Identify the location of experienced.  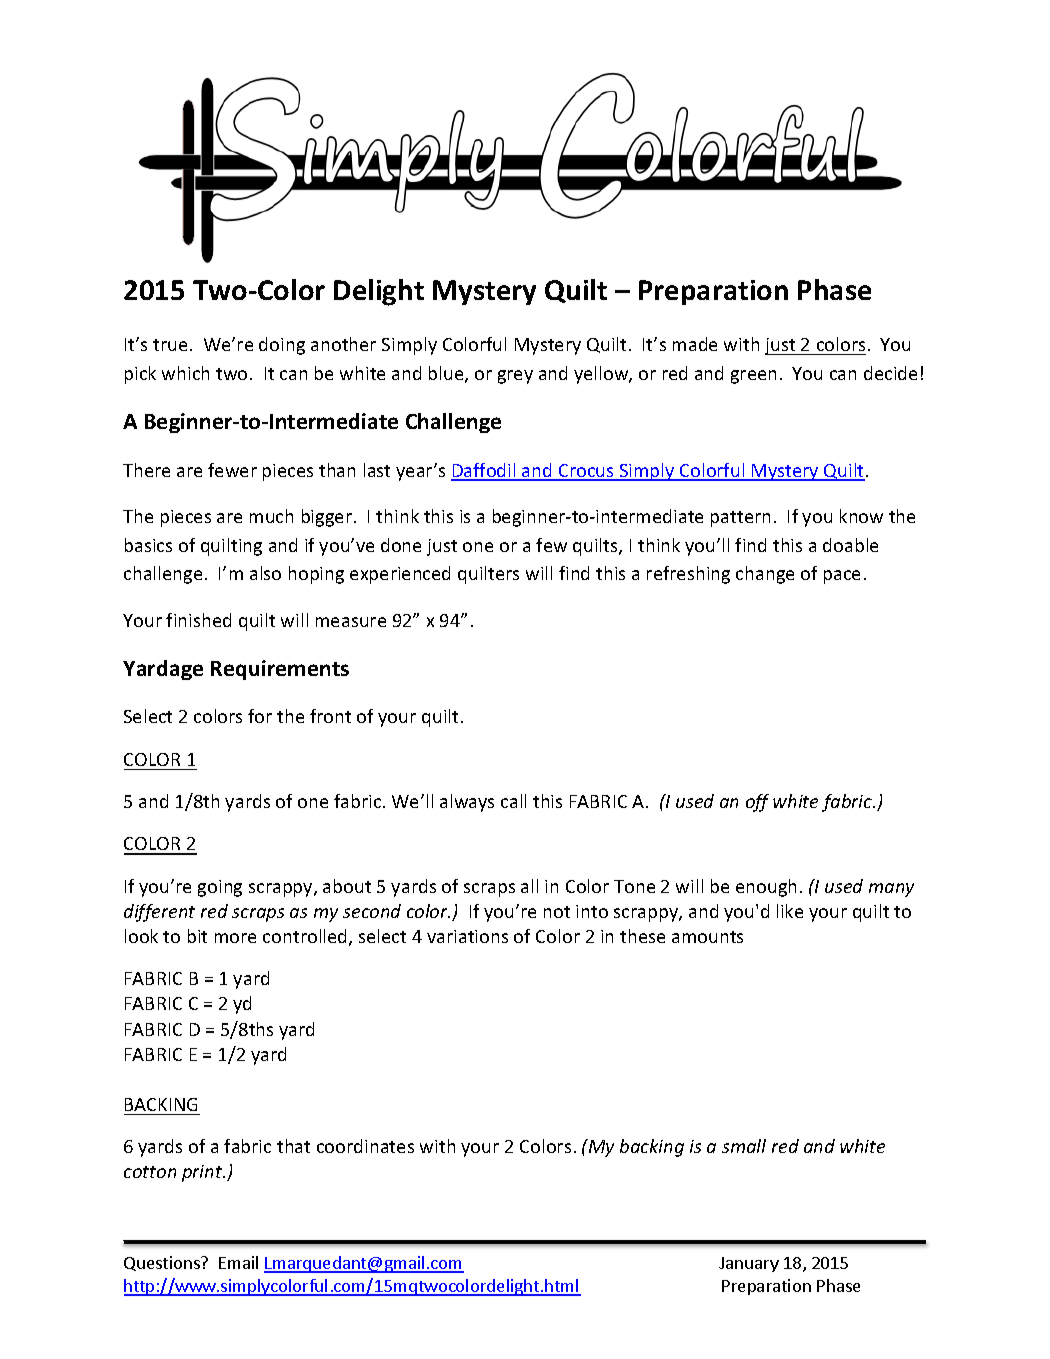
(400, 575).
